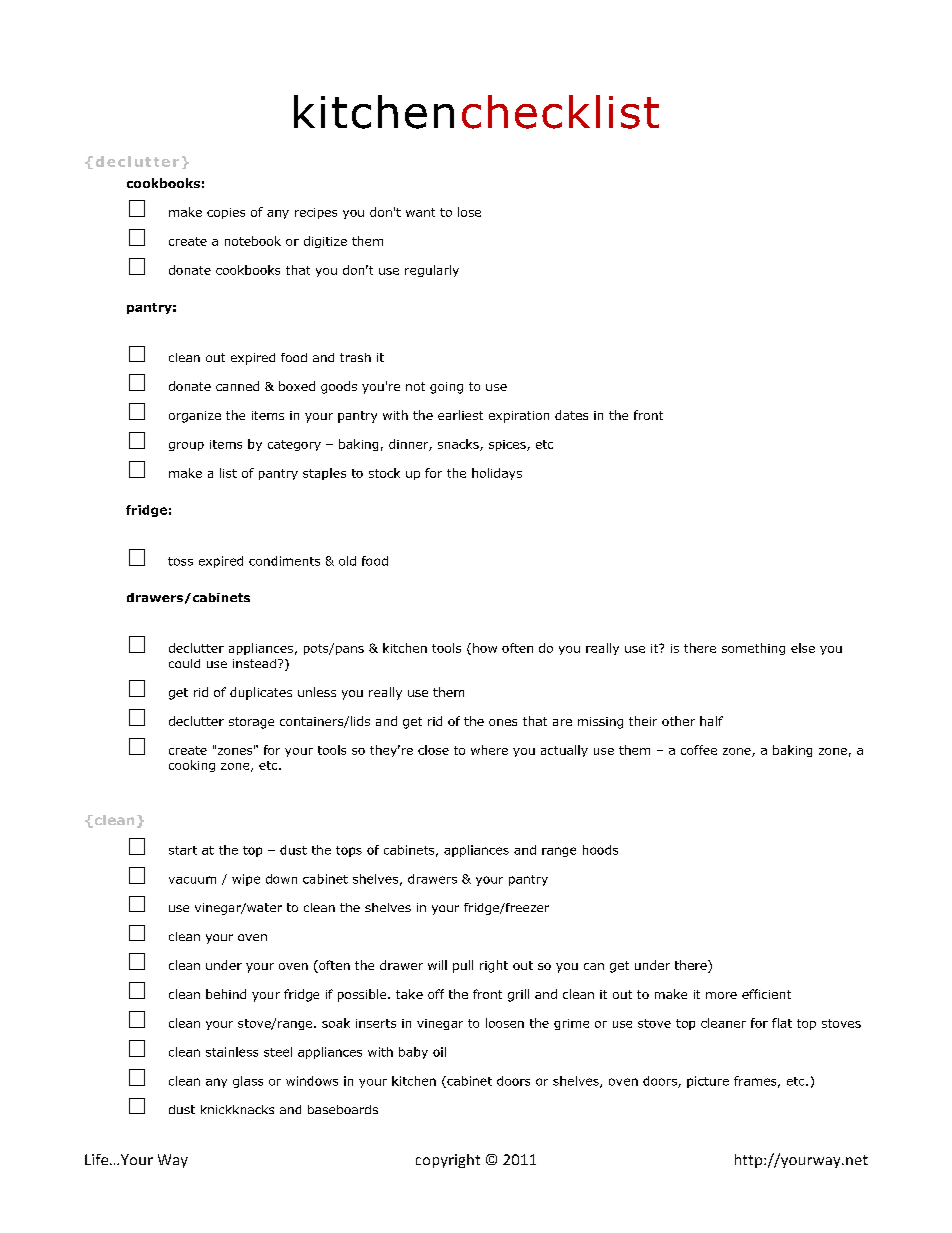 The image size is (952, 1233). I want to click on glass, so click(248, 1082).
